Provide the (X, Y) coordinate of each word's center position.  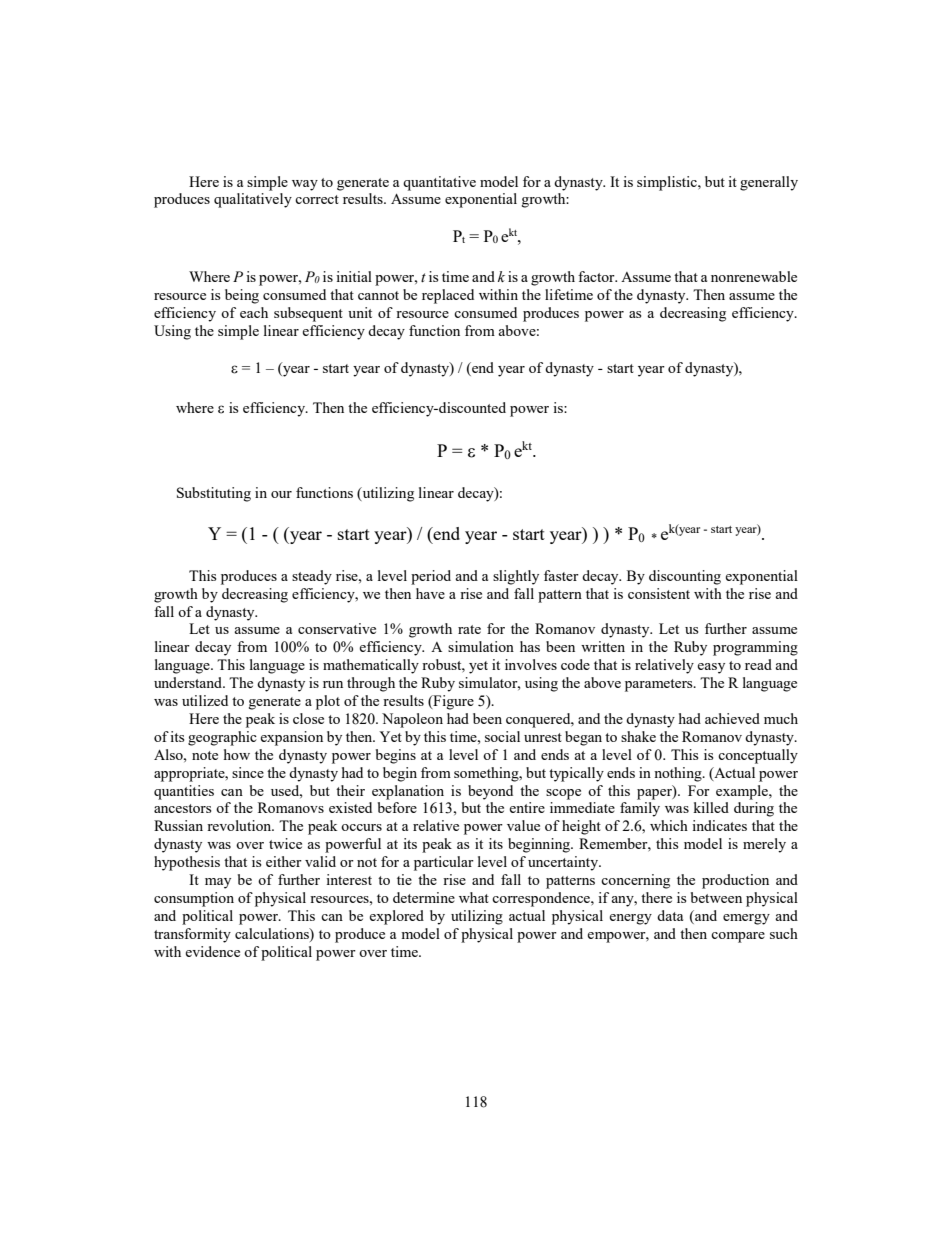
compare (738, 937)
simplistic (668, 183)
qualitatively (253, 200)
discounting (685, 577)
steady (312, 577)
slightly (516, 577)
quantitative (439, 183)
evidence (212, 951)
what (474, 897)
